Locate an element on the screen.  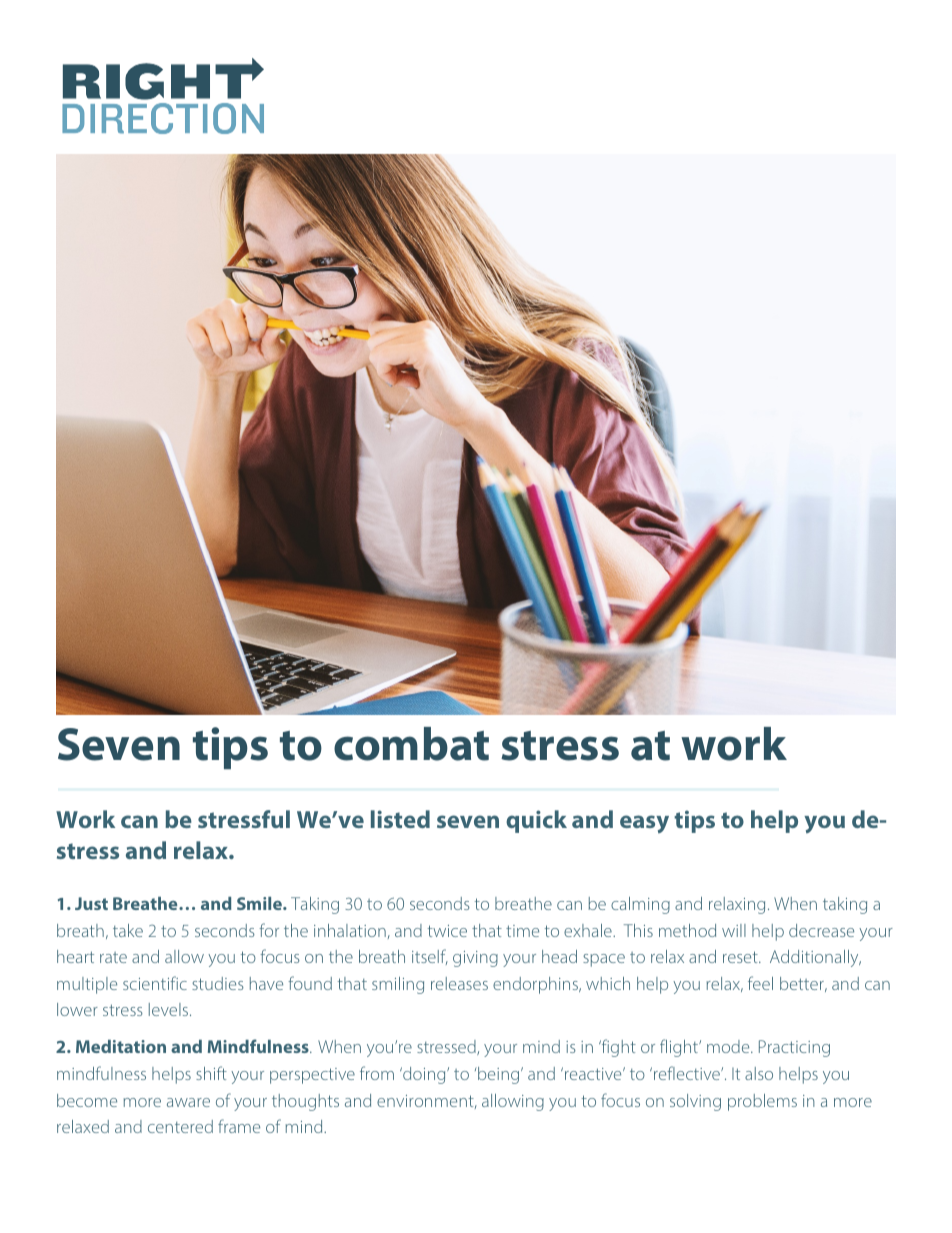
releases is located at coordinates (459, 983).
